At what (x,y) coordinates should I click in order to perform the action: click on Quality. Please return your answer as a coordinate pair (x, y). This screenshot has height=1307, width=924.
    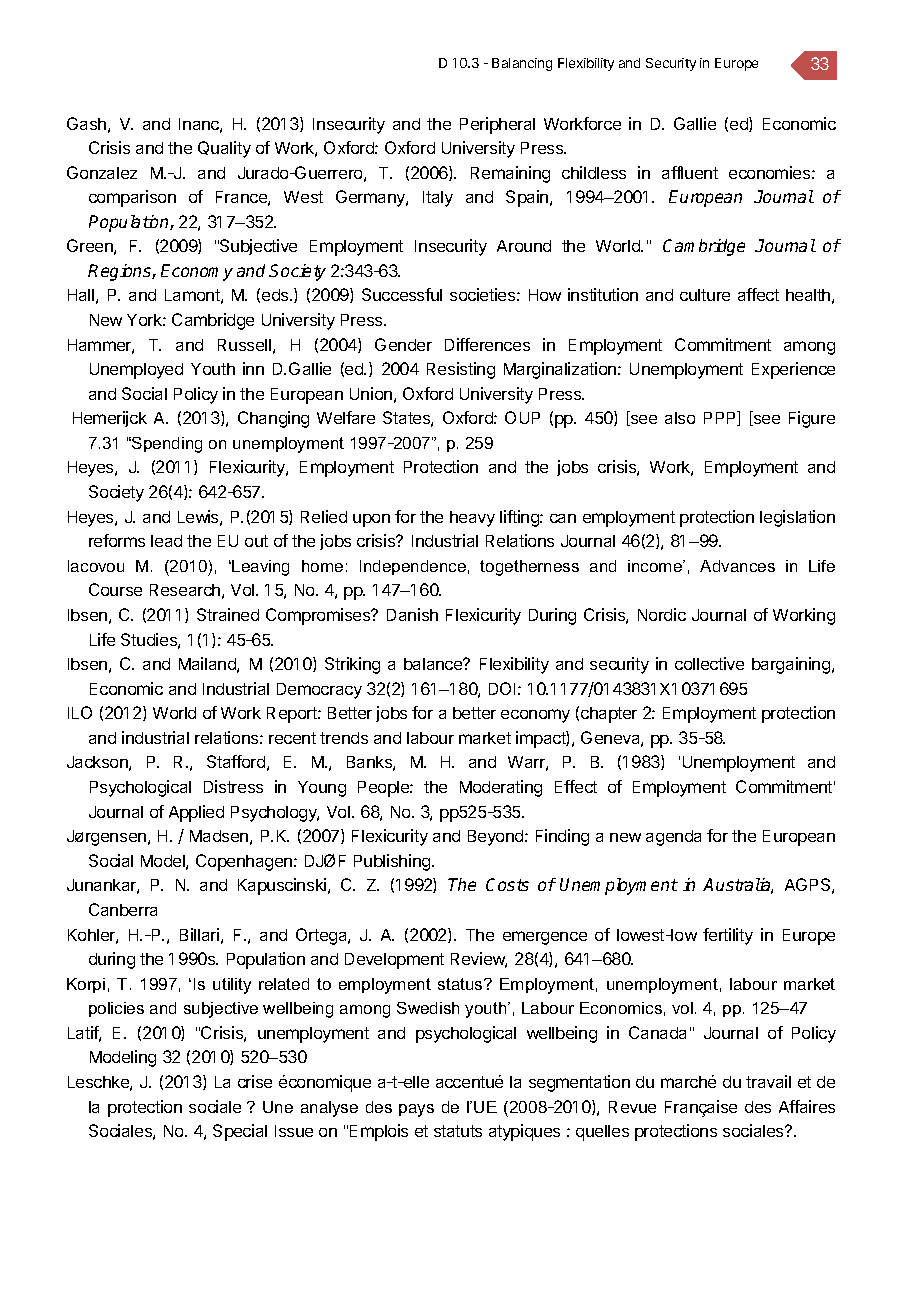
    Looking at the image, I should click on (224, 149).
